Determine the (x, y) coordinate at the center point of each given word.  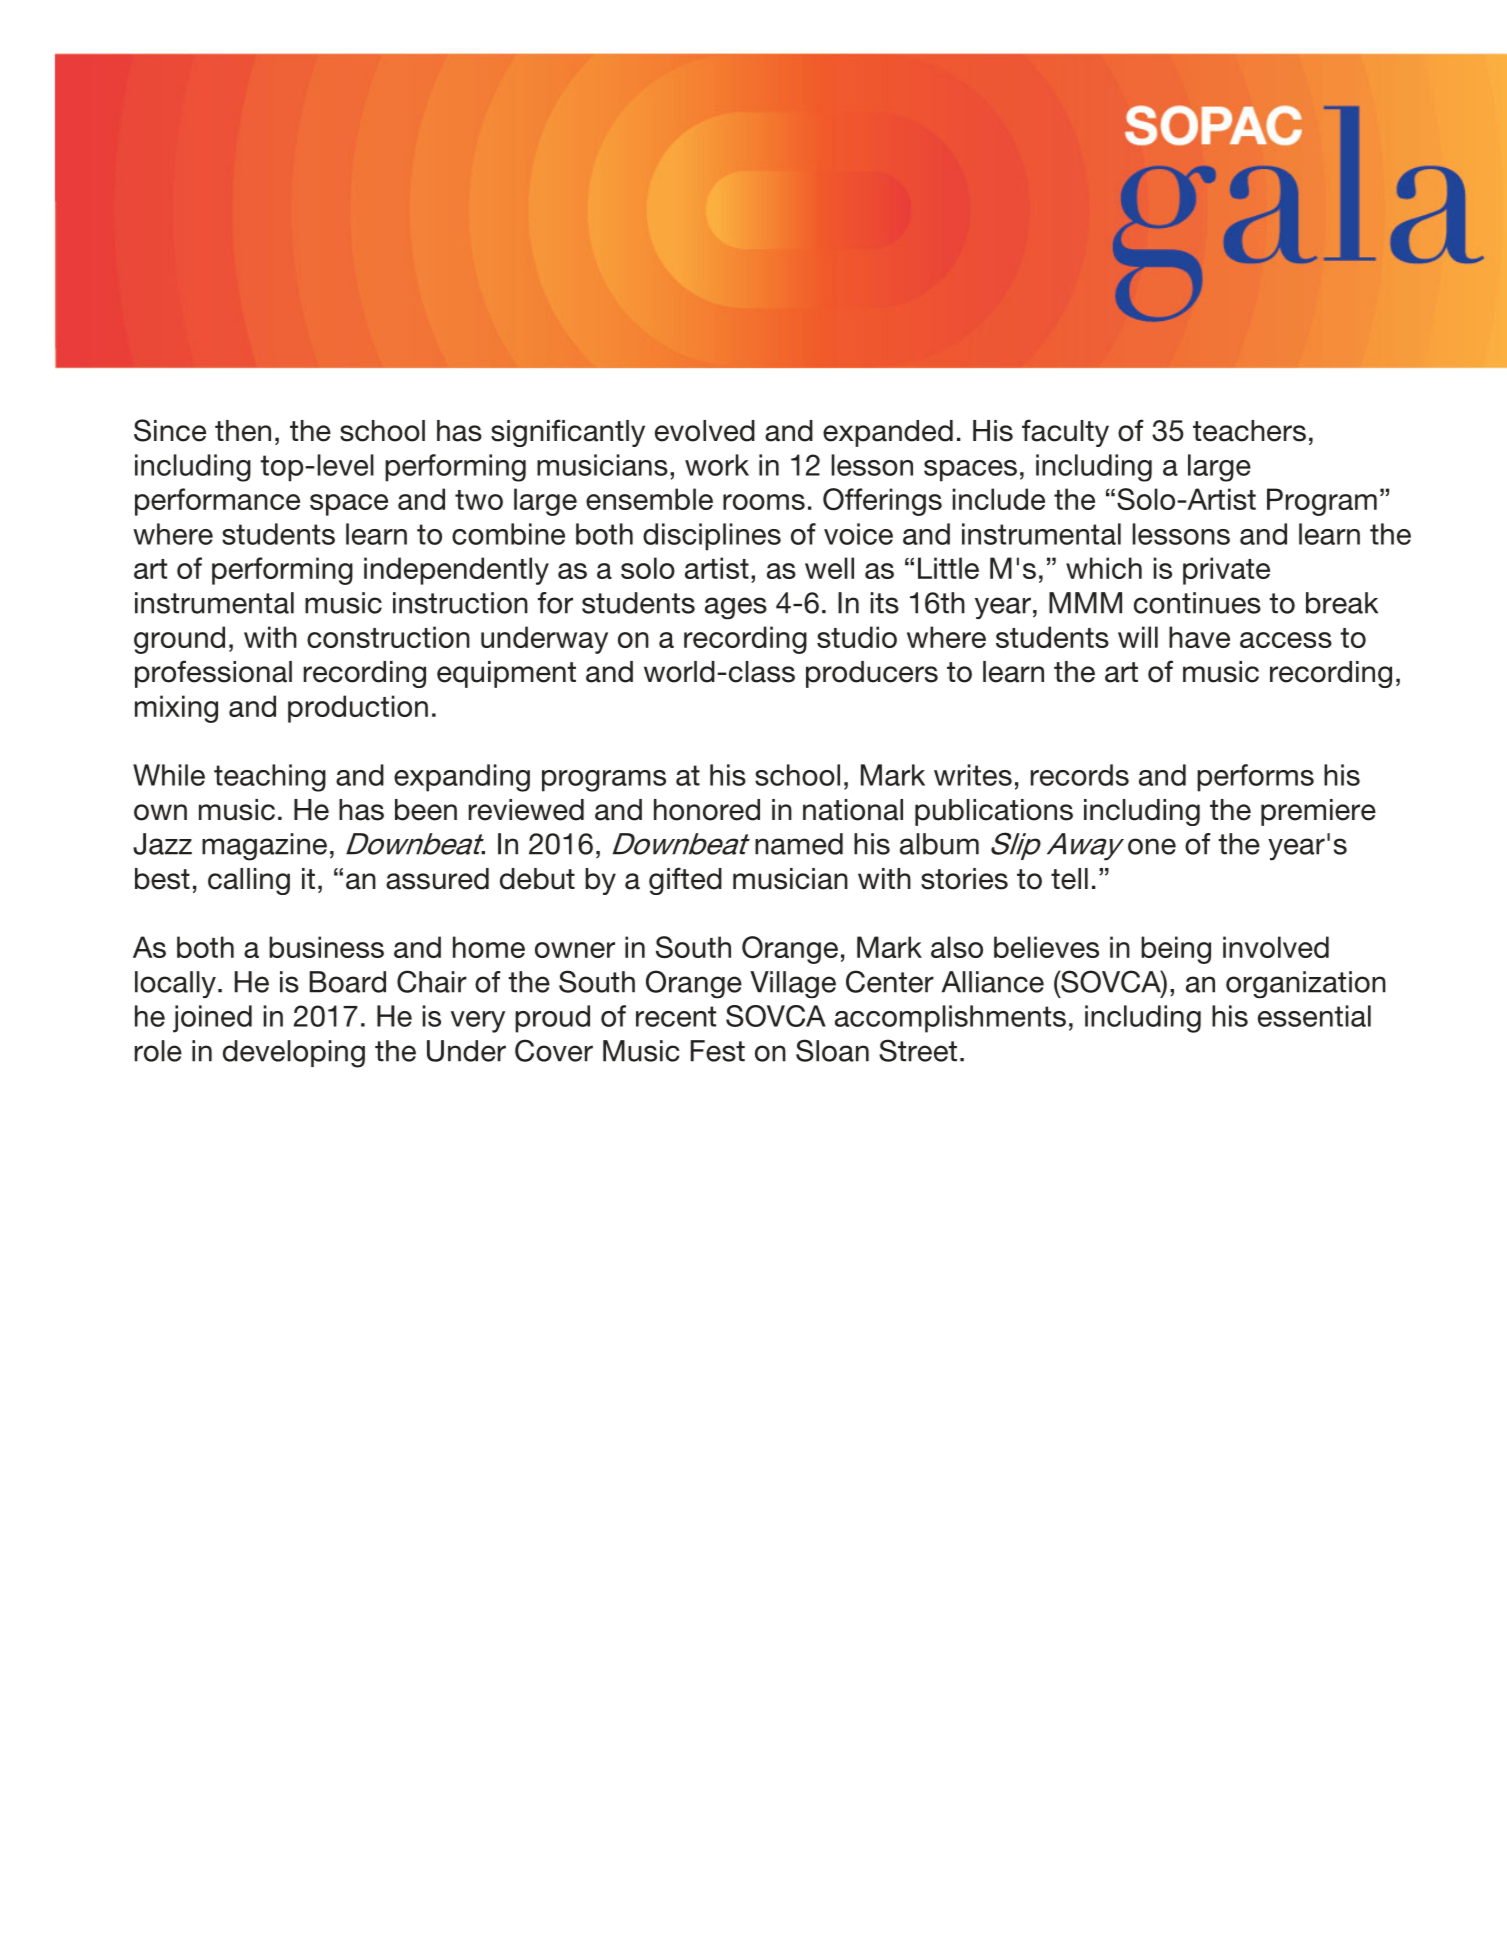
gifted (685, 881)
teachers (1249, 431)
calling (249, 881)
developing (294, 1054)
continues (1197, 603)
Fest (718, 1051)
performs (1255, 778)
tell (1069, 879)
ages (736, 608)
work (717, 465)
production (358, 709)
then (243, 431)
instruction (460, 603)
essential (1314, 1016)
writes (973, 775)
